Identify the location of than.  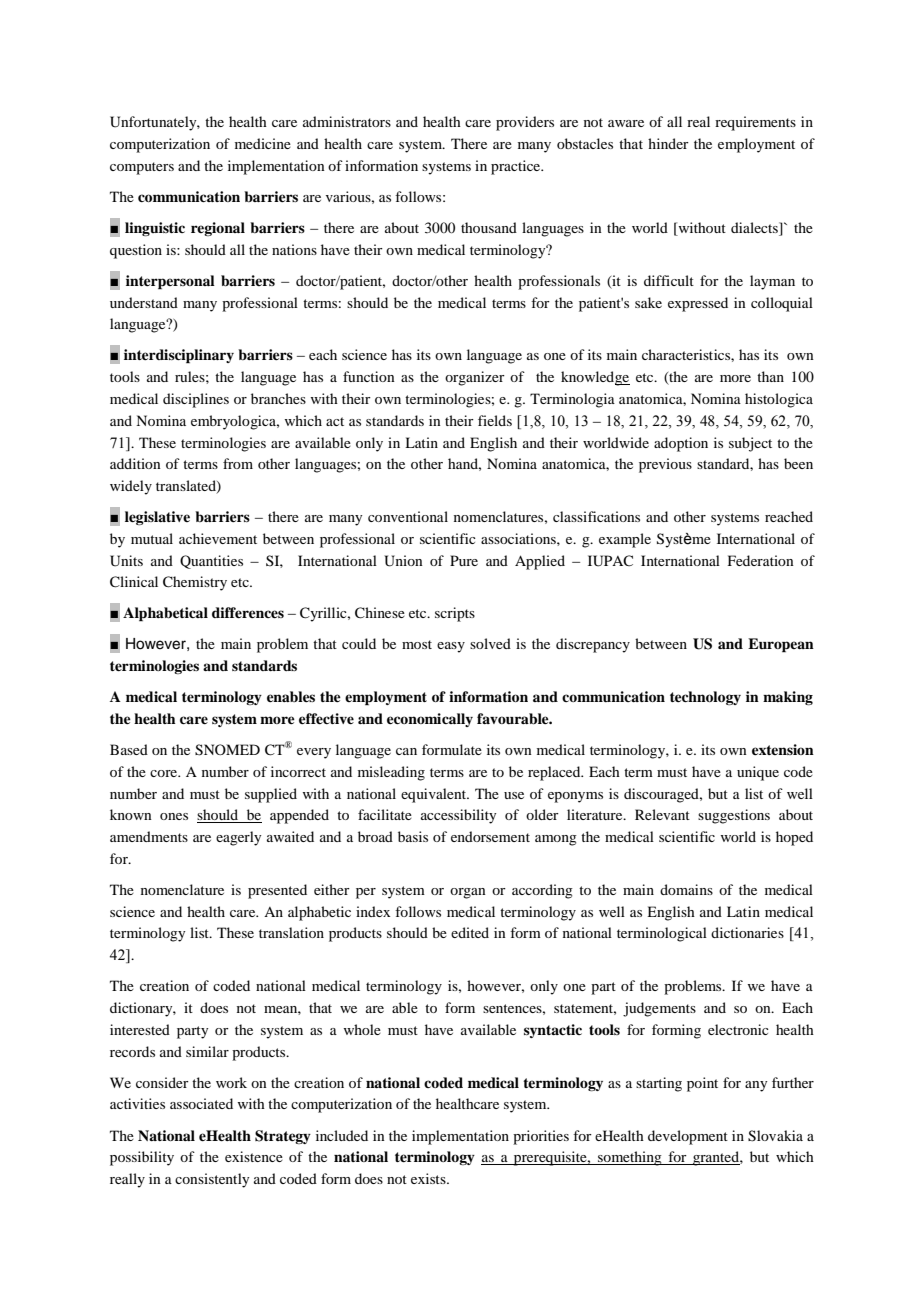
(770, 376).
